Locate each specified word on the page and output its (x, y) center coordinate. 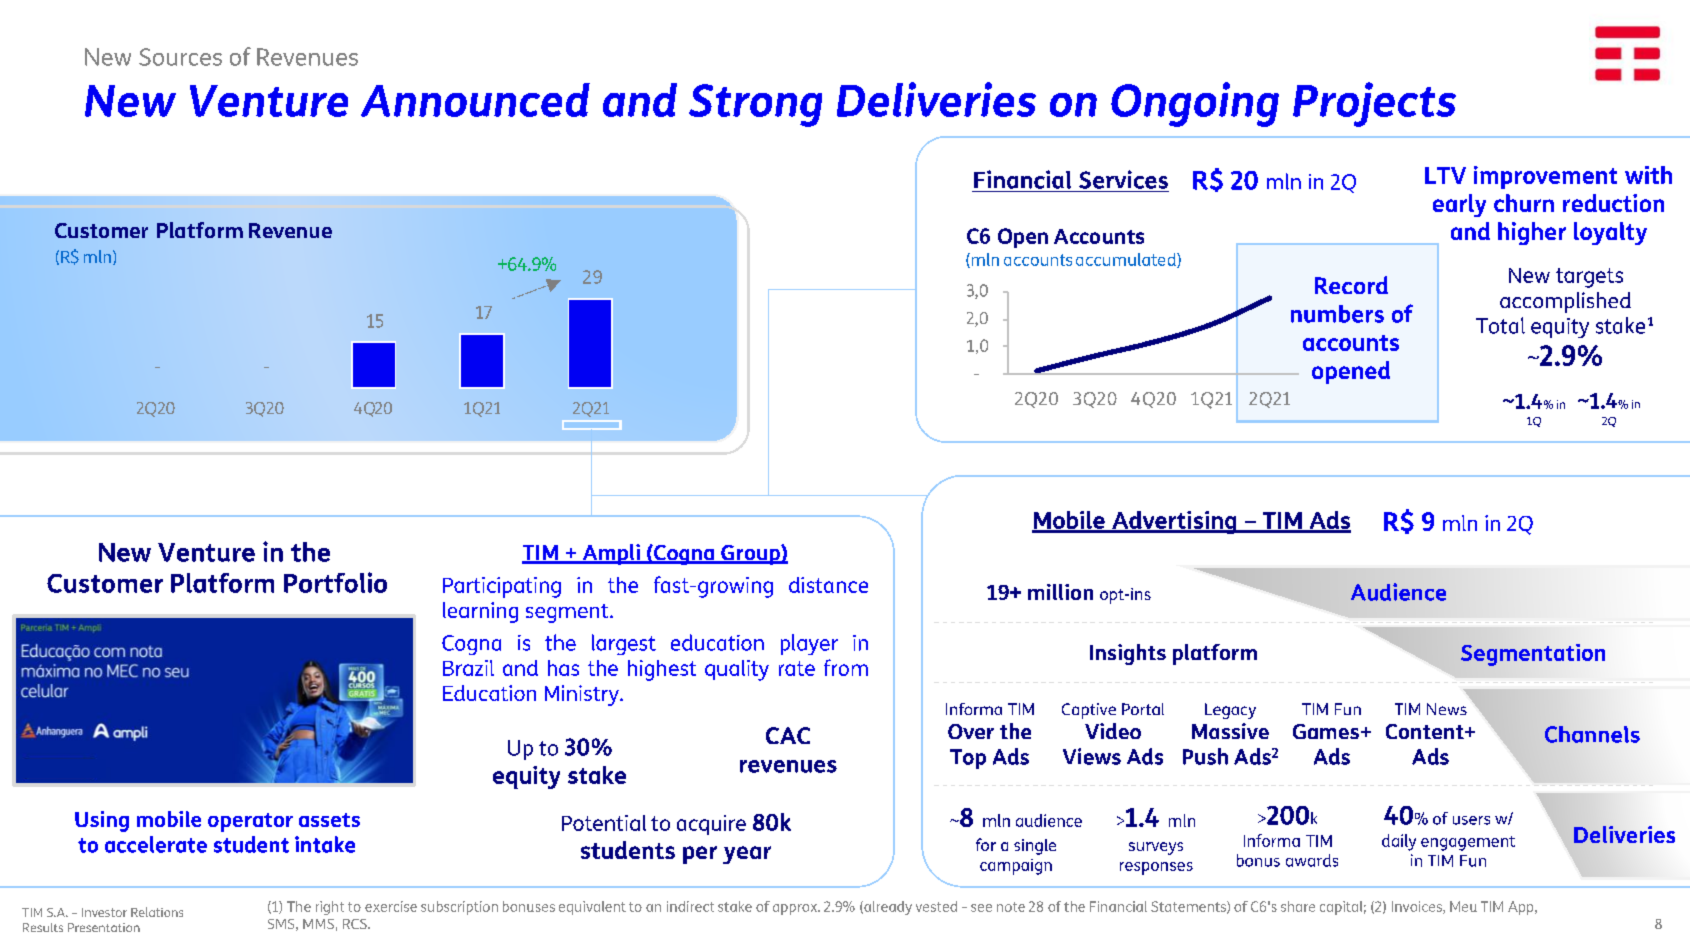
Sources (180, 57)
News (1447, 709)
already (887, 908)
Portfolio (335, 582)
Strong (755, 105)
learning (480, 612)
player (809, 644)
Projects (1374, 104)
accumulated (1127, 260)
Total (1500, 325)
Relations (157, 912)
